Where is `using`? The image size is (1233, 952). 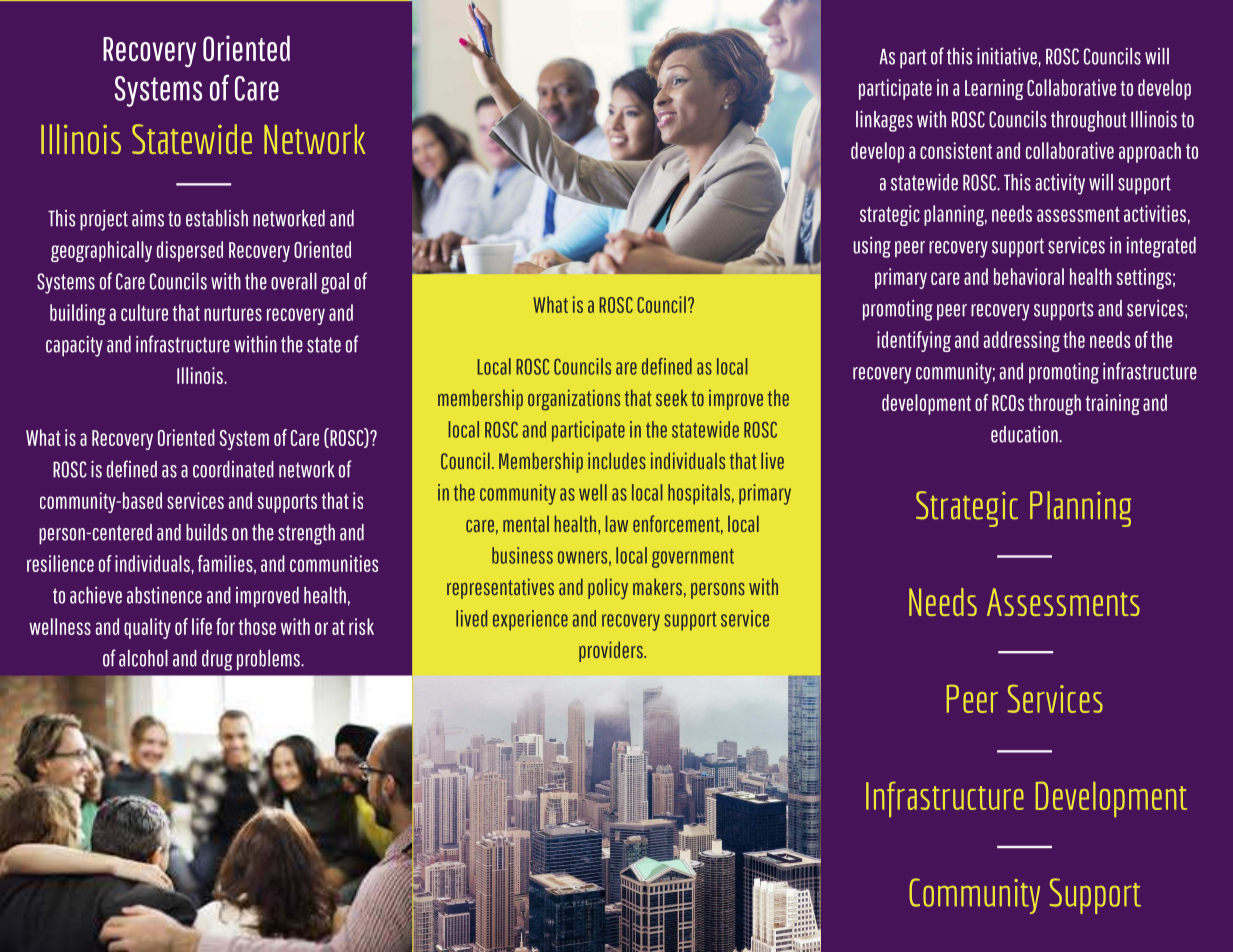
using is located at coordinates (872, 247).
